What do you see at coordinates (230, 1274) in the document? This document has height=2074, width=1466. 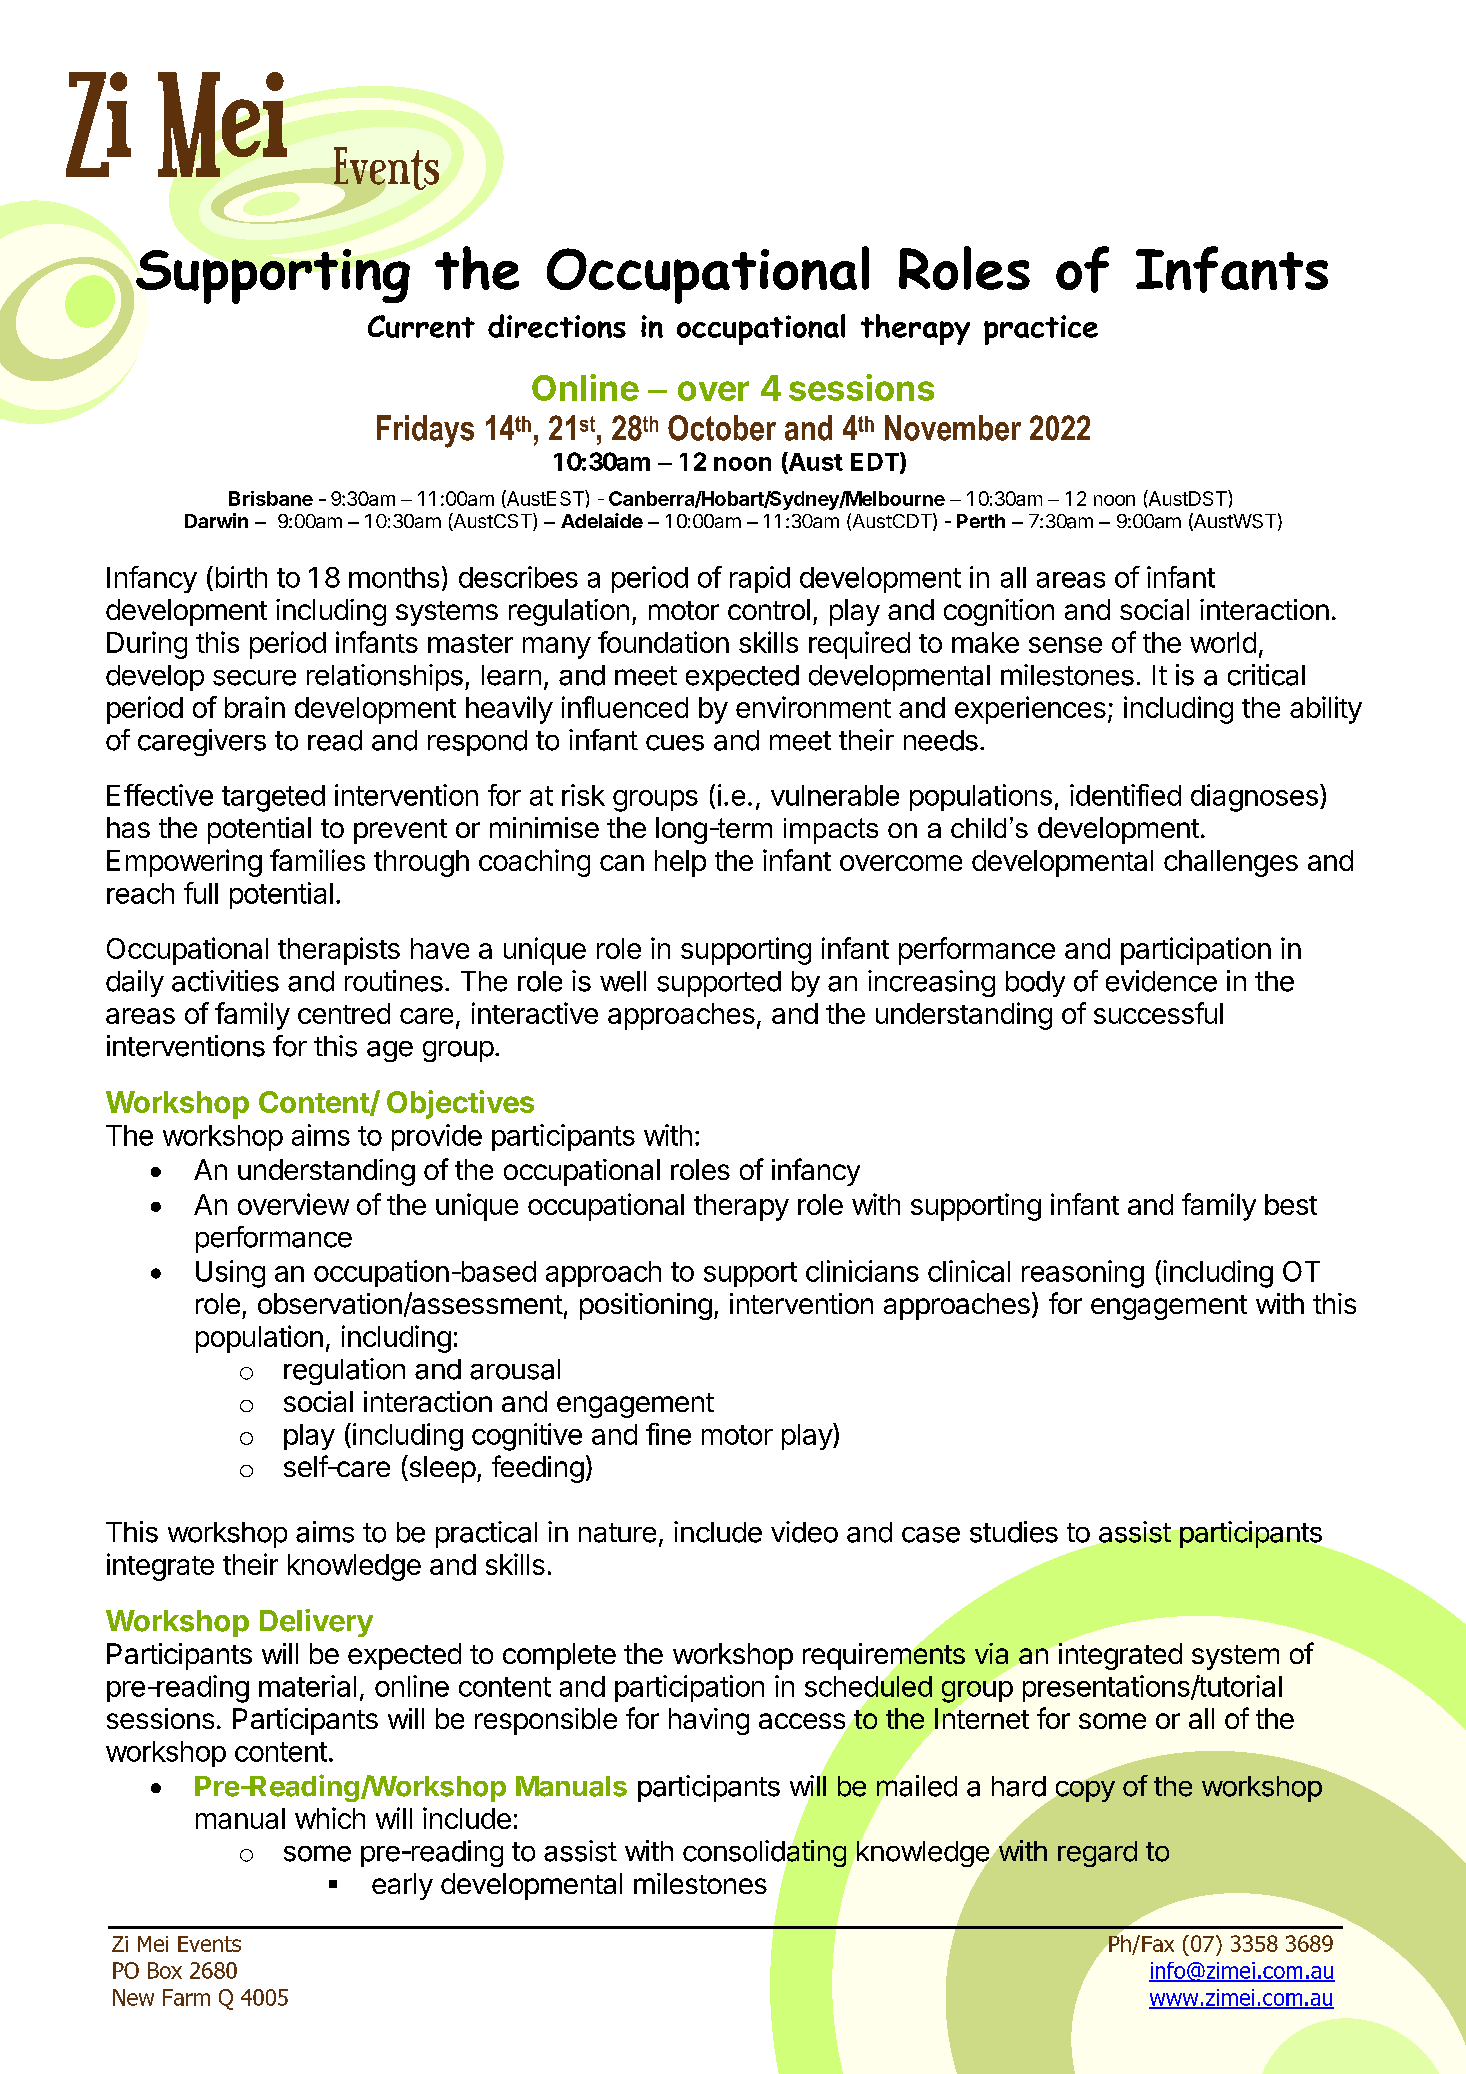 I see `Using` at bounding box center [230, 1274].
